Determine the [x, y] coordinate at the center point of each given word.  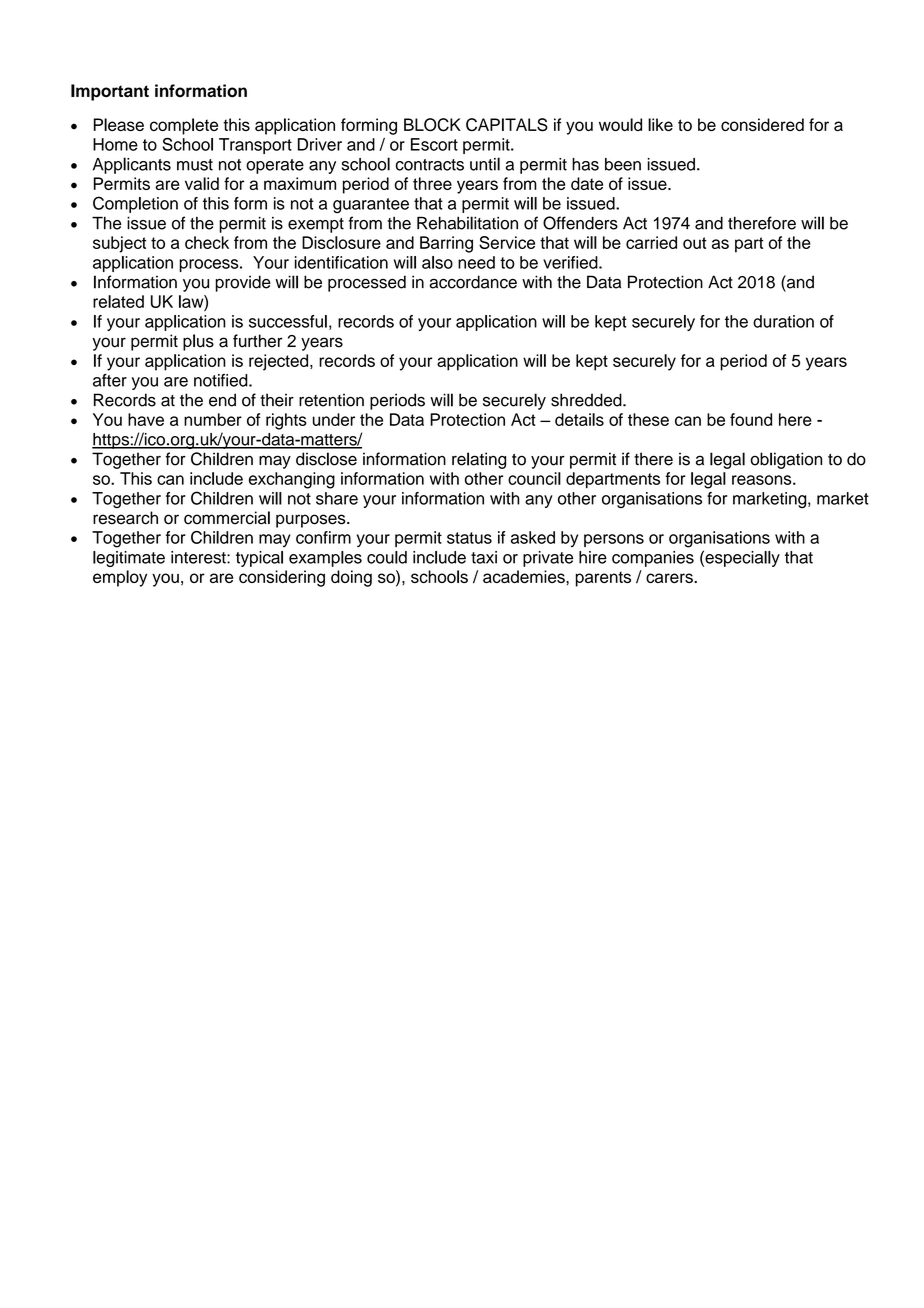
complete [184, 126]
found [751, 419]
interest [199, 557]
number [213, 419]
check [207, 242]
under [334, 419]
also [437, 262]
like [660, 124]
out [695, 243]
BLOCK [432, 125]
